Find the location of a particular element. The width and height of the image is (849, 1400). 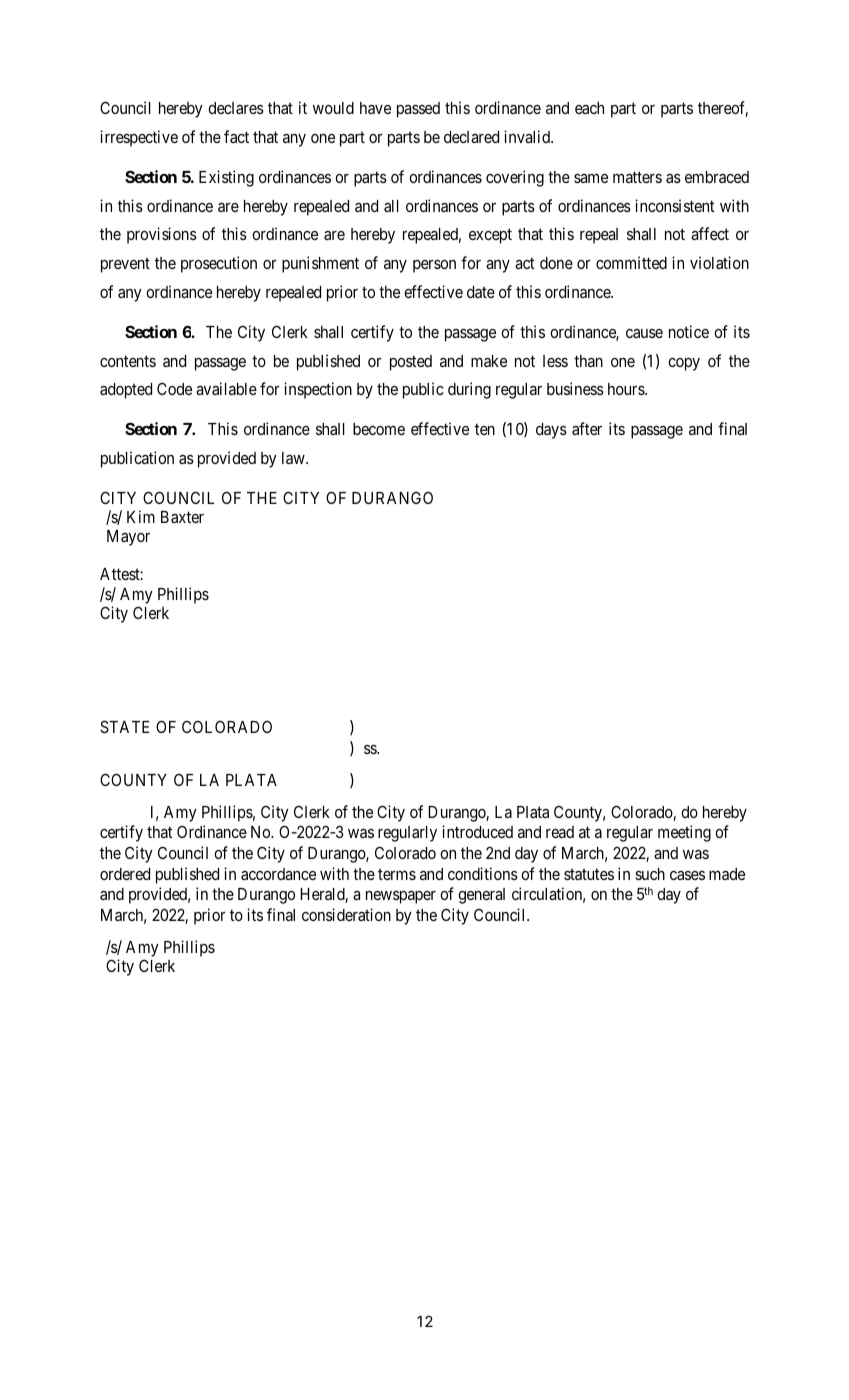

ordered is located at coordinates (125, 874).
